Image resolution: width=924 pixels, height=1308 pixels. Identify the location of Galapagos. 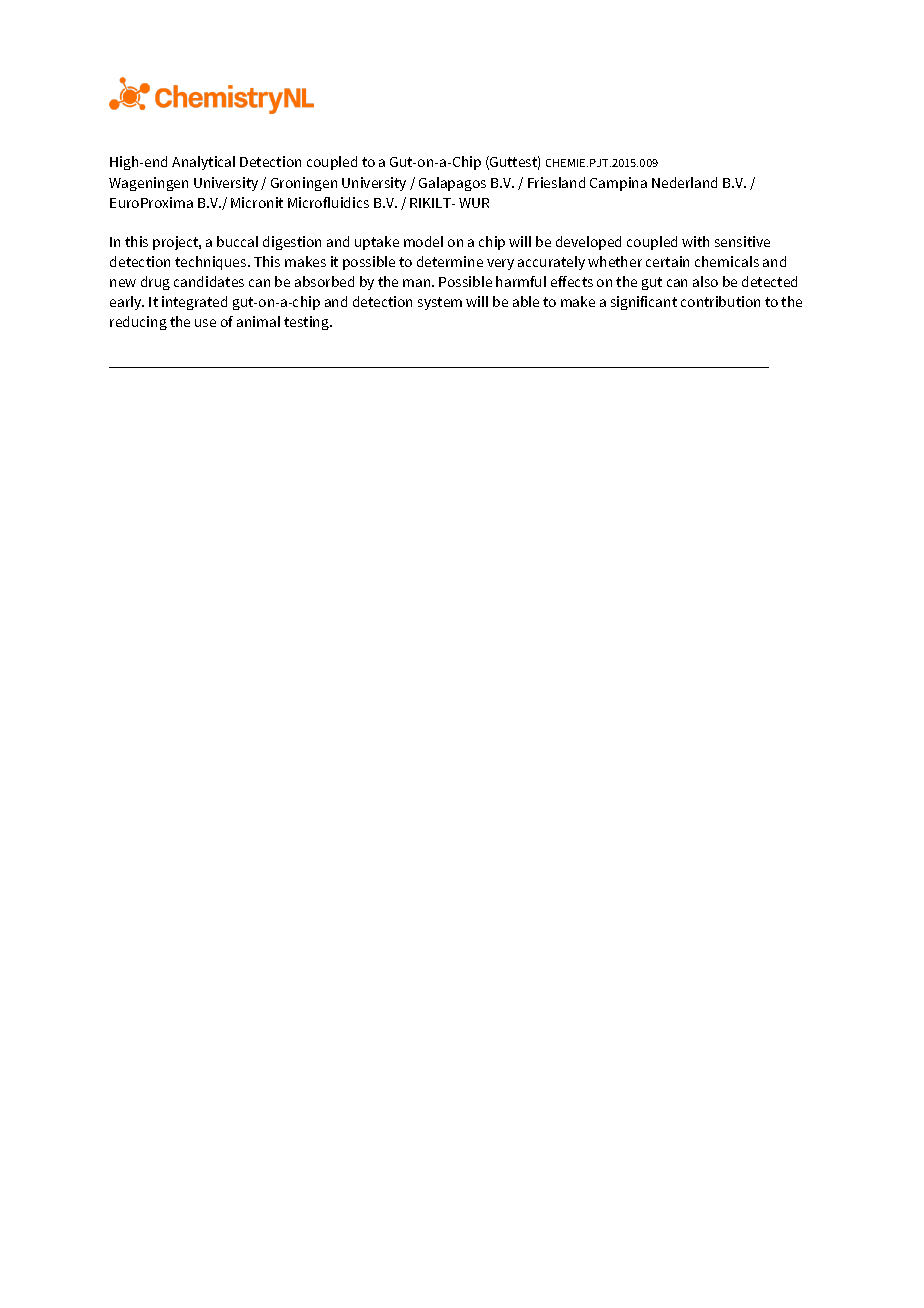
(452, 184).
